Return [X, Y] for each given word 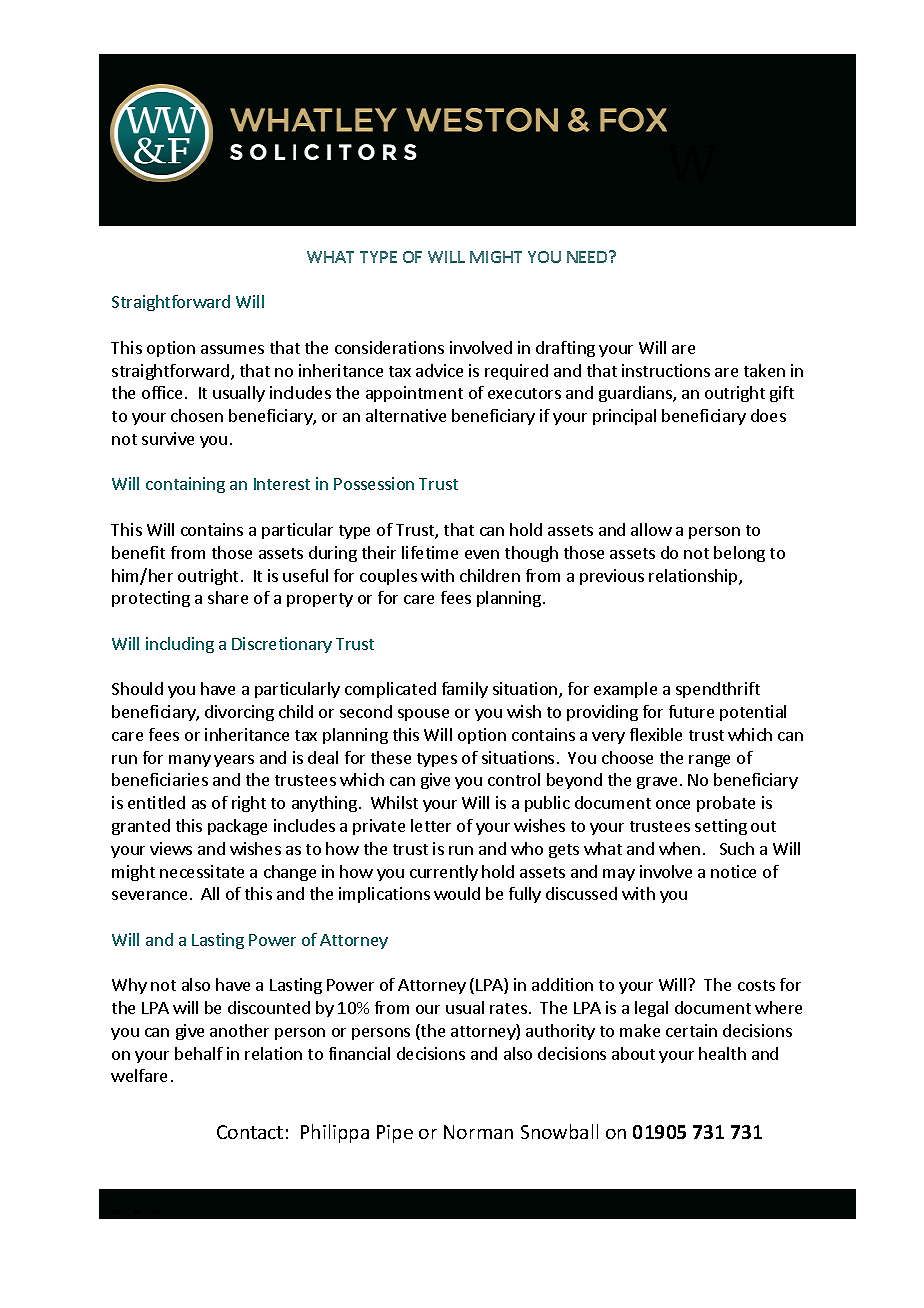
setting [721, 827]
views [171, 848]
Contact [250, 1132]
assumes [232, 349]
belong [739, 554]
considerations [389, 347]
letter [431, 825]
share [228, 597]
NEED [588, 257]
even [482, 554]
